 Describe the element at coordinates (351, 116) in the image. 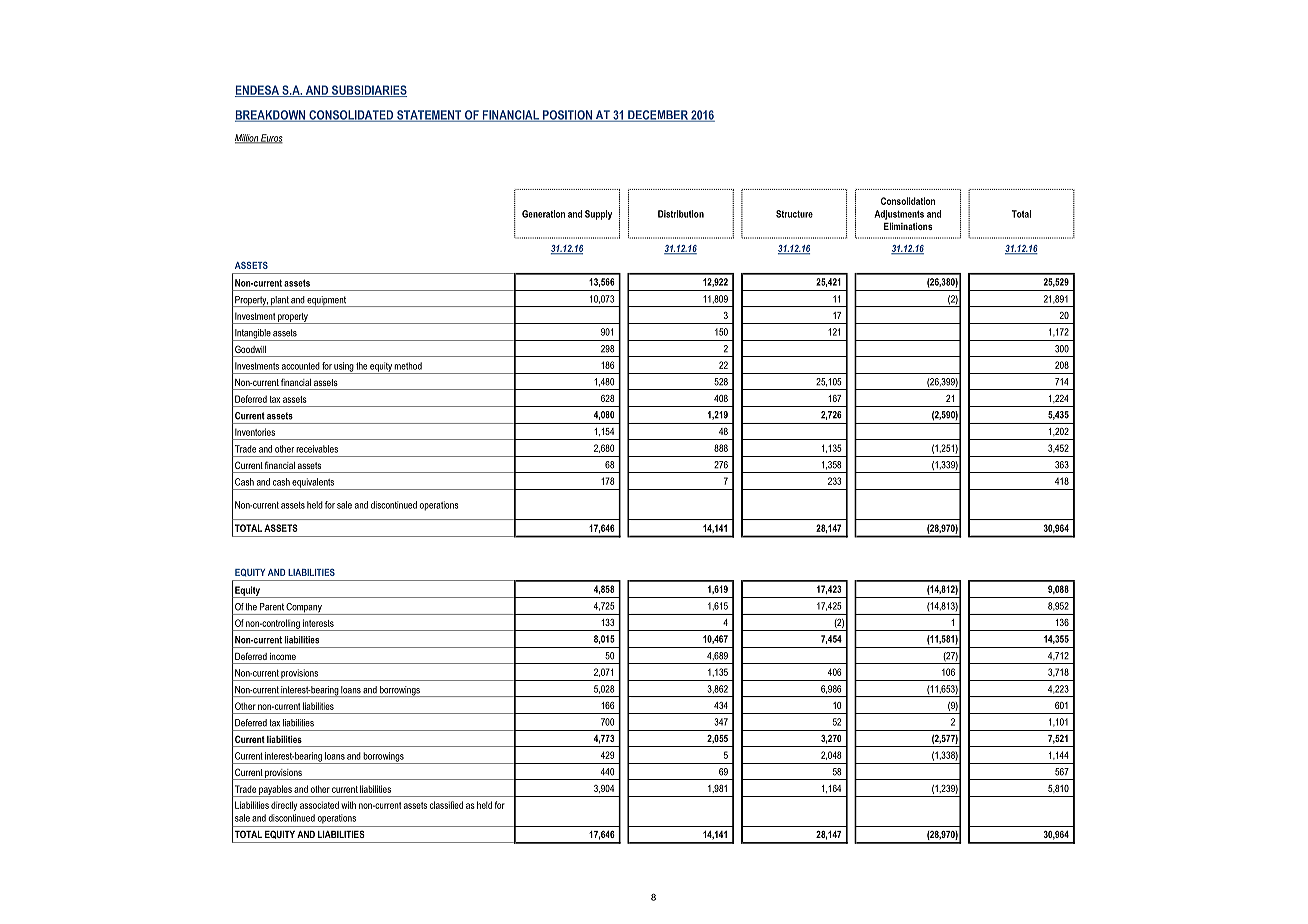

I see `CONSOLIDATED` at that location.
